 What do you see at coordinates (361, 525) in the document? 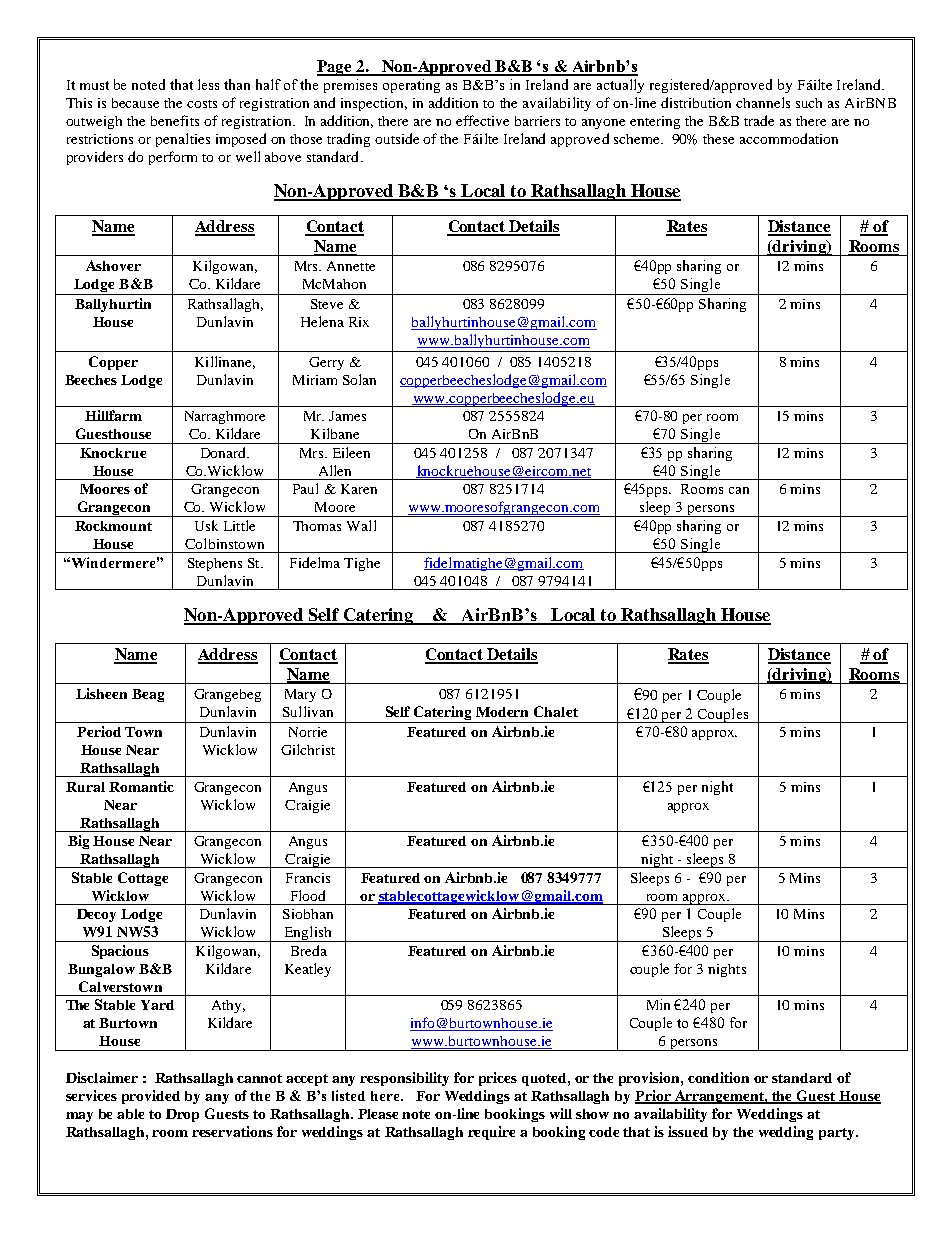
I see `Wall` at bounding box center [361, 525].
